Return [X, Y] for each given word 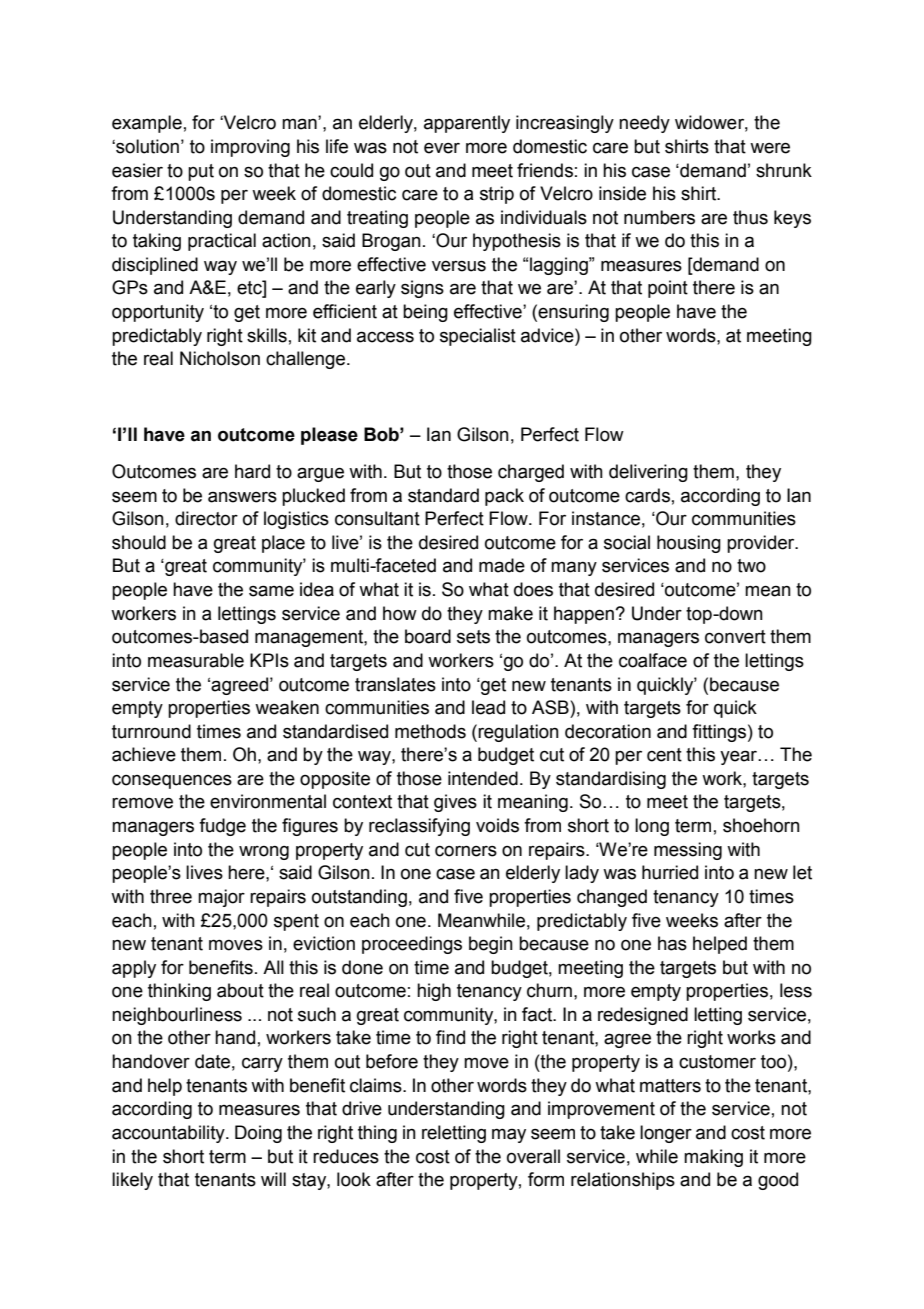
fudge [222, 827]
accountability [169, 1134]
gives [455, 803]
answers [242, 497]
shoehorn [761, 825]
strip [497, 195]
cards [647, 495]
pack [504, 497]
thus [750, 217]
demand [271, 217]
